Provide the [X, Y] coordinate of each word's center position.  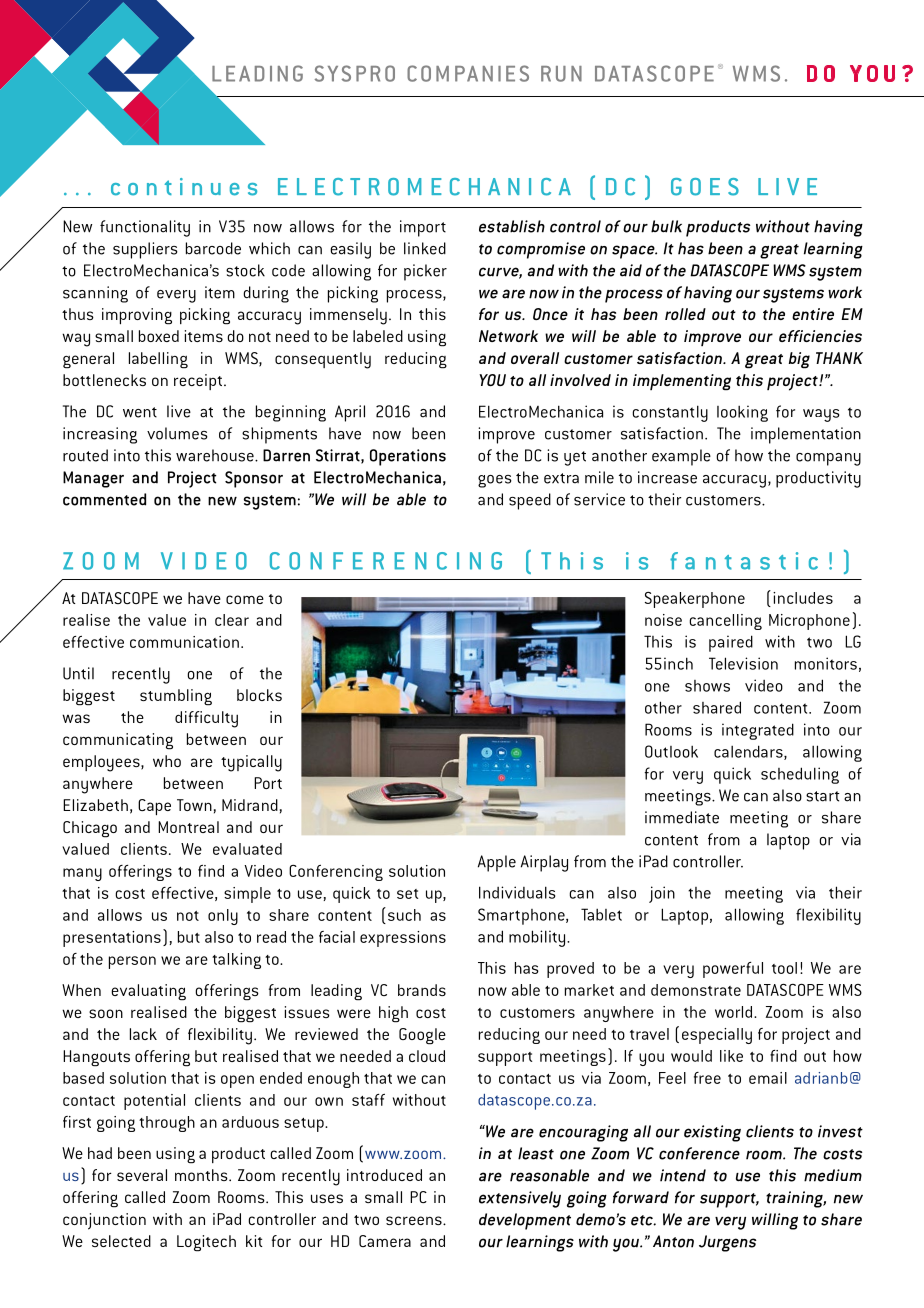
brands [422, 990]
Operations [408, 457]
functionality [145, 228]
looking [742, 413]
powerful [733, 970]
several [142, 1175]
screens [415, 1220]
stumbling [176, 697]
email [768, 1078]
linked [425, 248]
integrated [758, 731]
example [681, 457]
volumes [177, 433]
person [132, 962]
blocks [259, 695]
